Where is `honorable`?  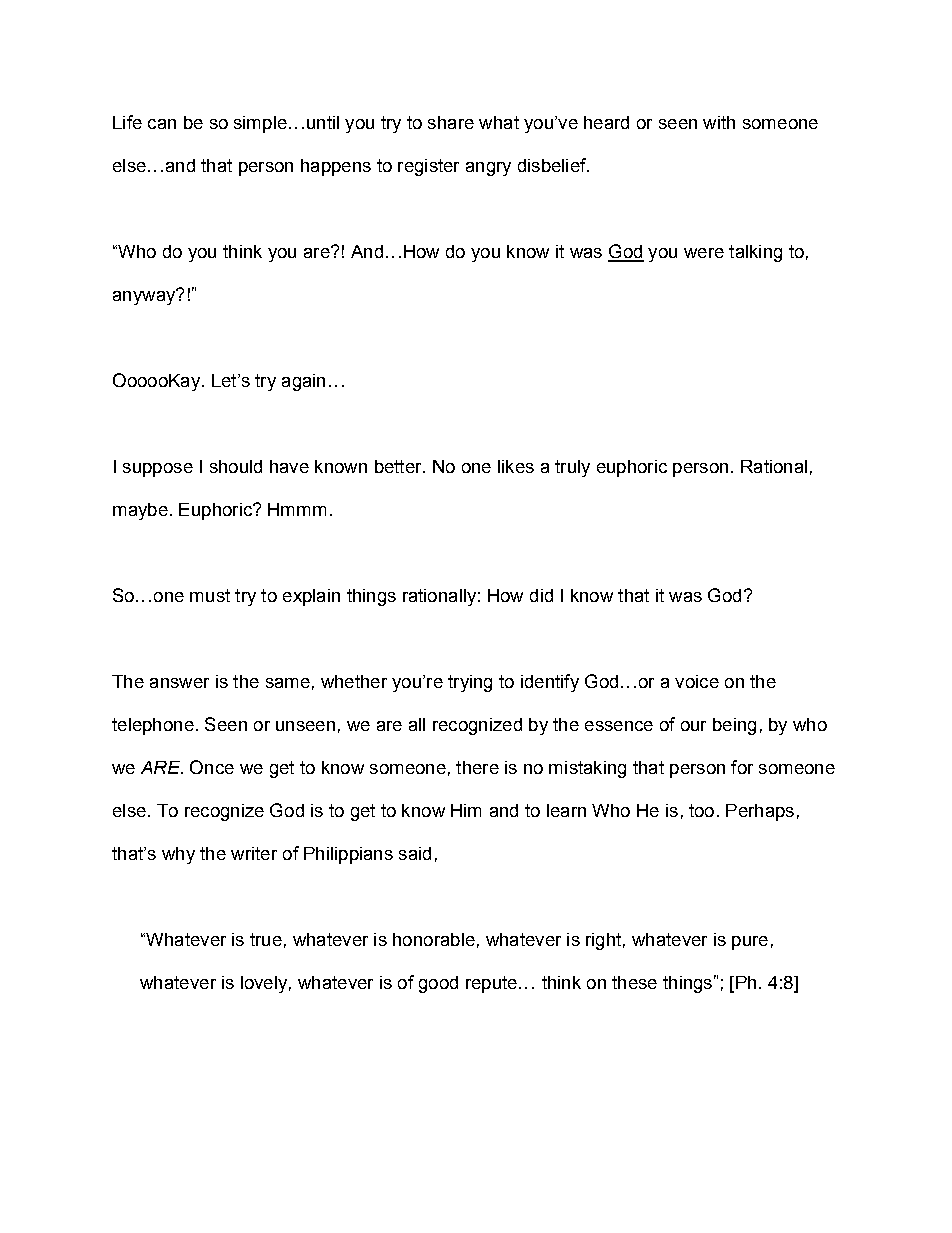
honorable is located at coordinates (434, 939).
